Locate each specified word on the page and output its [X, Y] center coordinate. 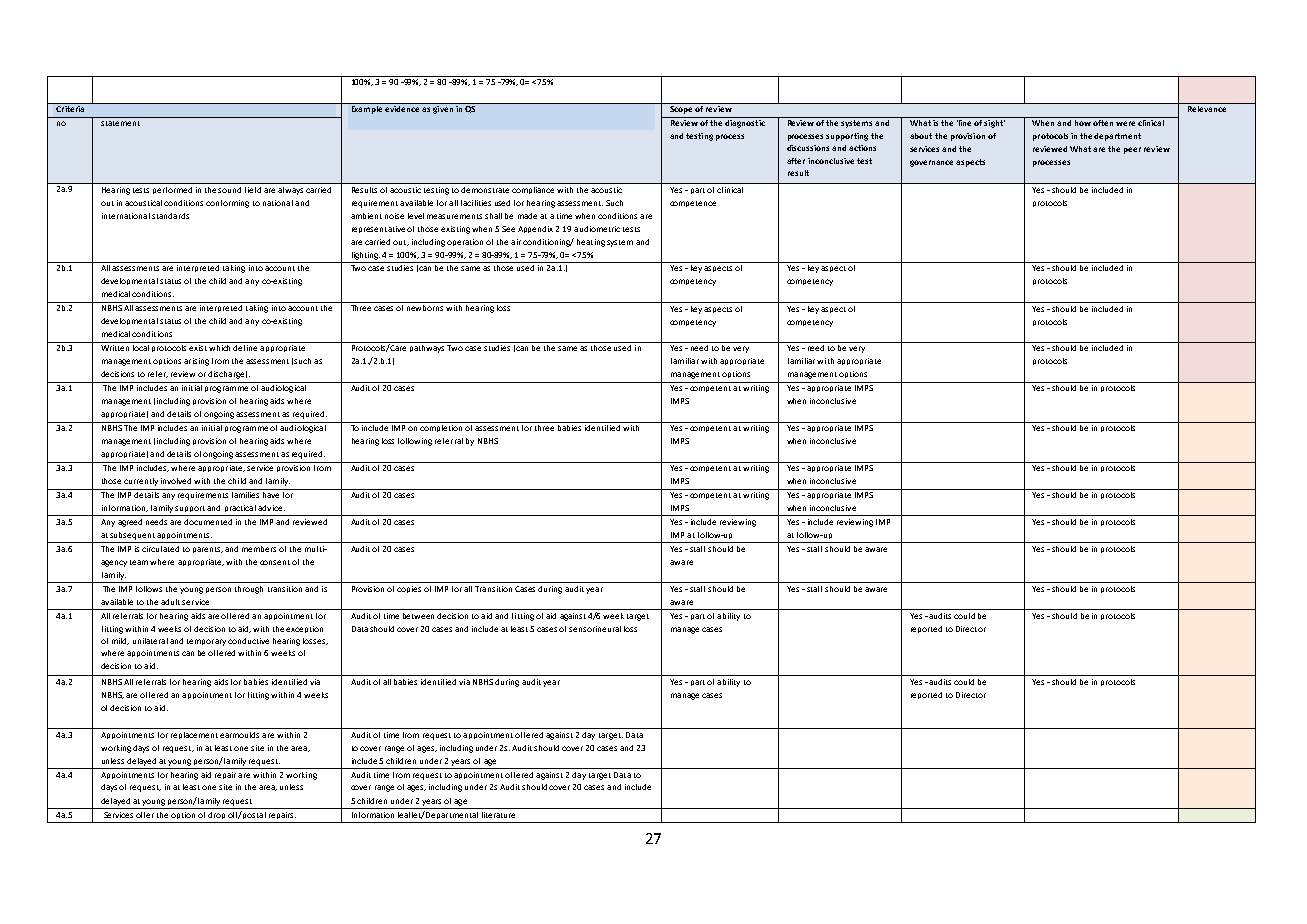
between [418, 616]
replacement [194, 735]
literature [498, 815]
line [965, 121]
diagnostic [745, 122]
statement [120, 123]
